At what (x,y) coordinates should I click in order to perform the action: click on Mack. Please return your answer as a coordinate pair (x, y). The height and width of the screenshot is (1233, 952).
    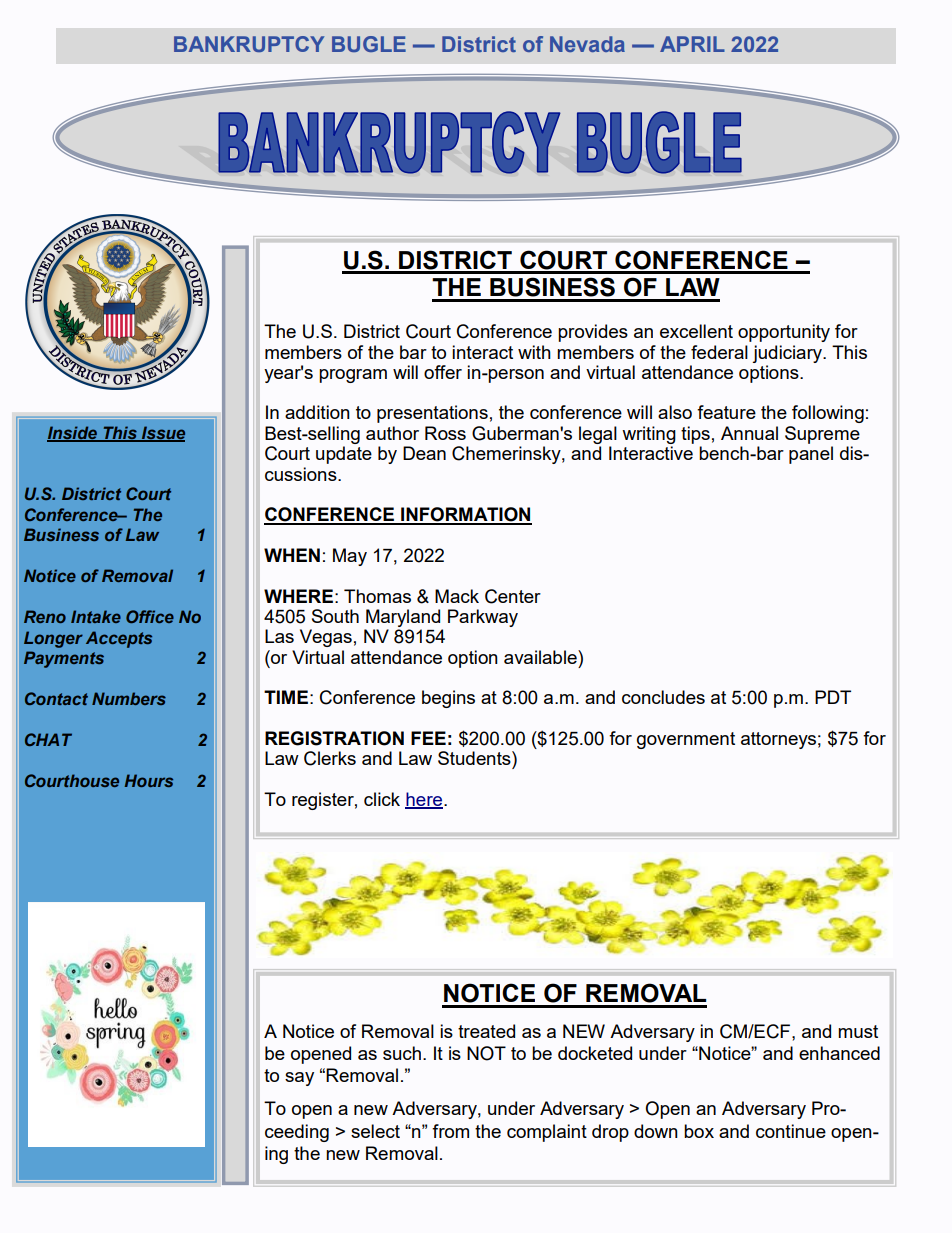
    Looking at the image, I should click on (457, 596).
